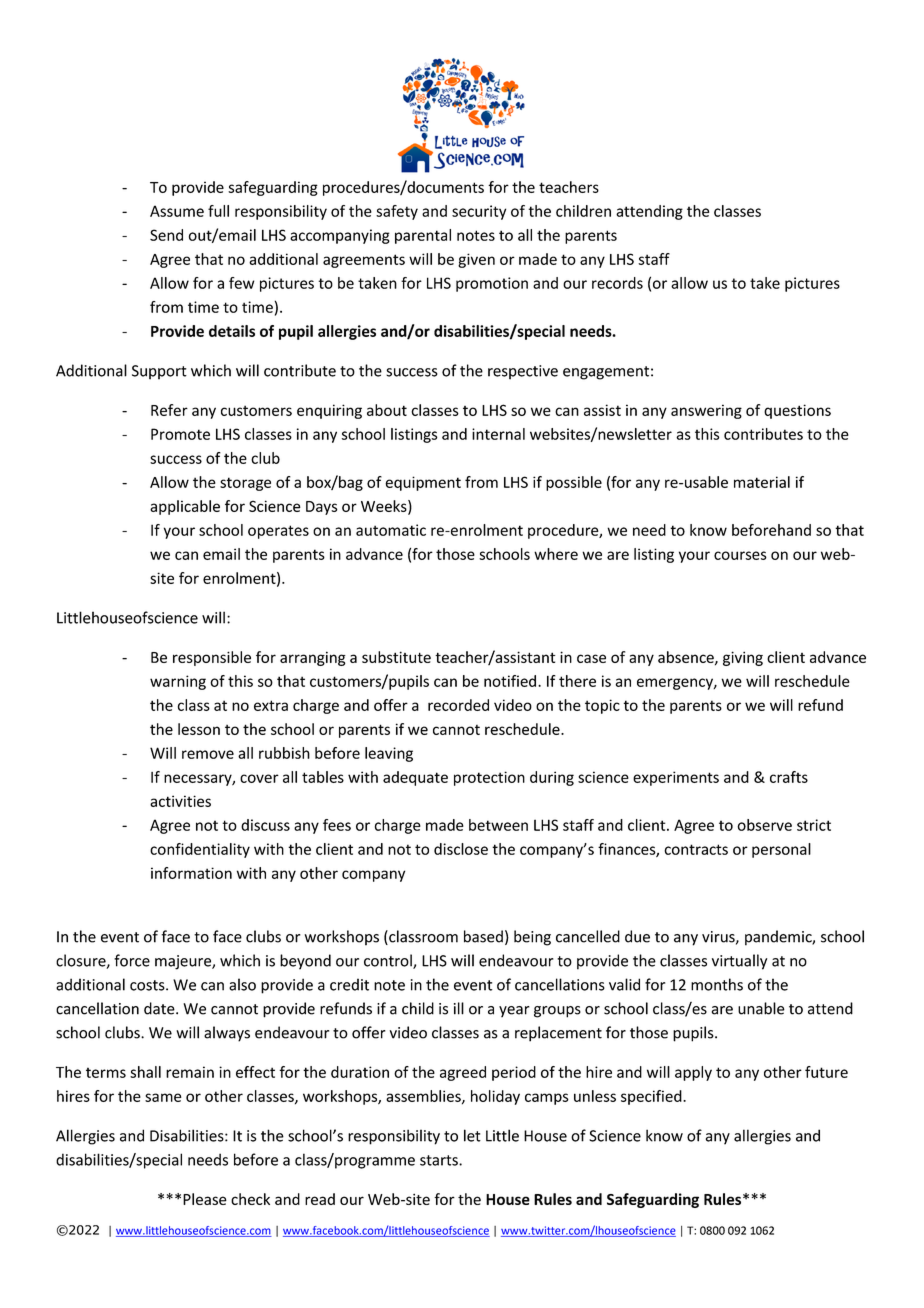 This screenshot has height=1308, width=924. What do you see at coordinates (476, 260) in the screenshot?
I see `given` at bounding box center [476, 260].
